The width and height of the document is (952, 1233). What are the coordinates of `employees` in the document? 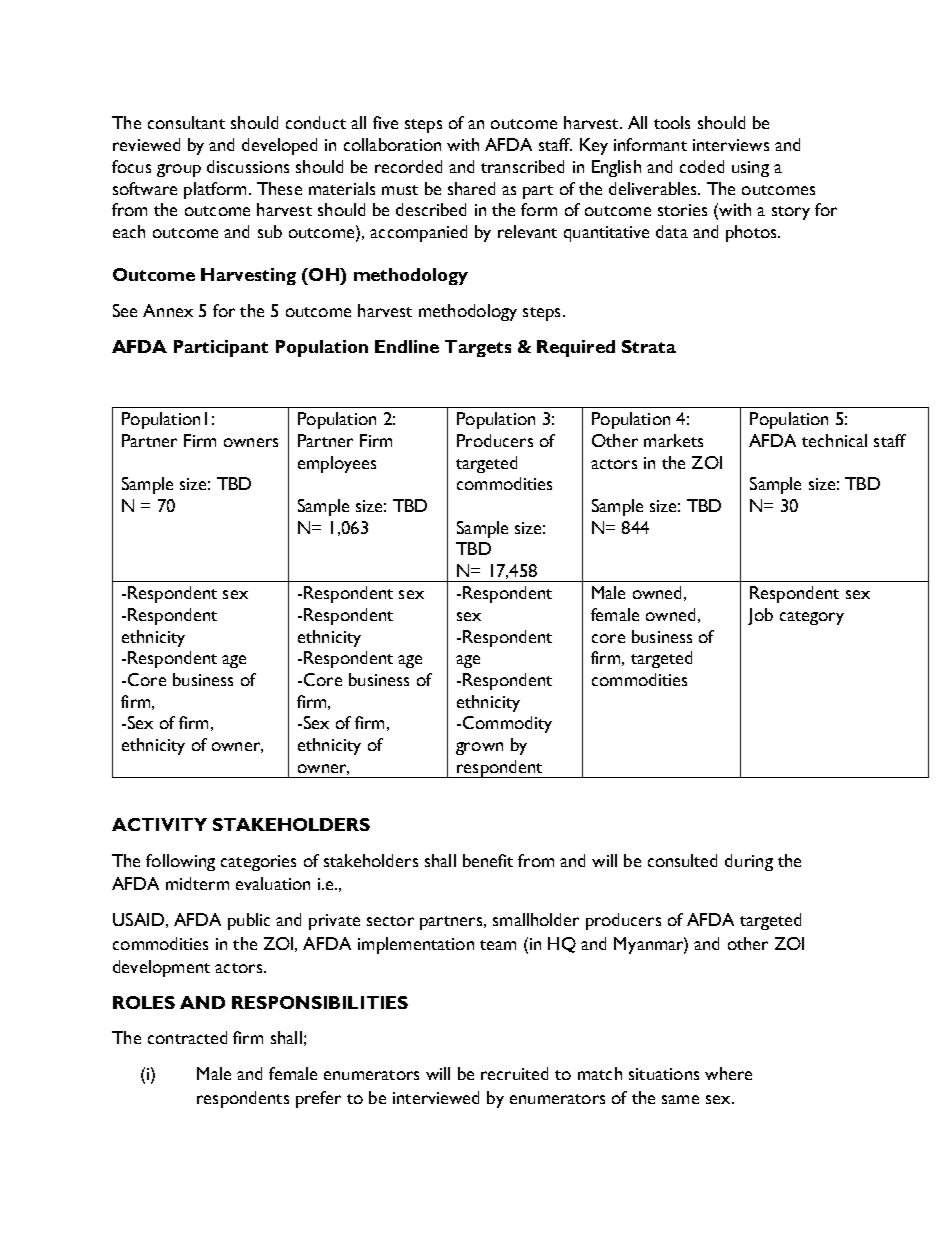 It's located at (337, 464).
